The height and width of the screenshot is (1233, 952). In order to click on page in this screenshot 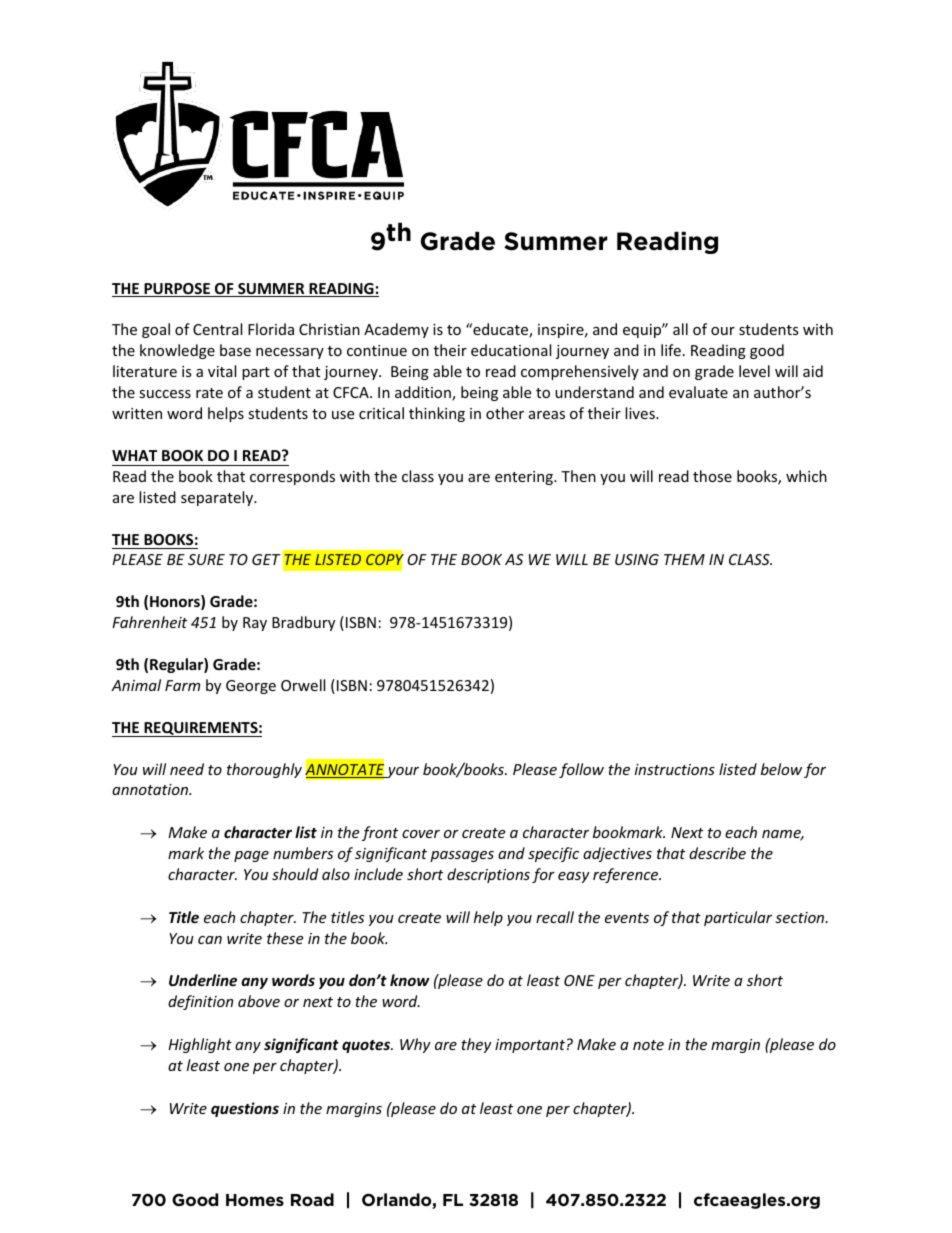, I will do `click(251, 856)`.
